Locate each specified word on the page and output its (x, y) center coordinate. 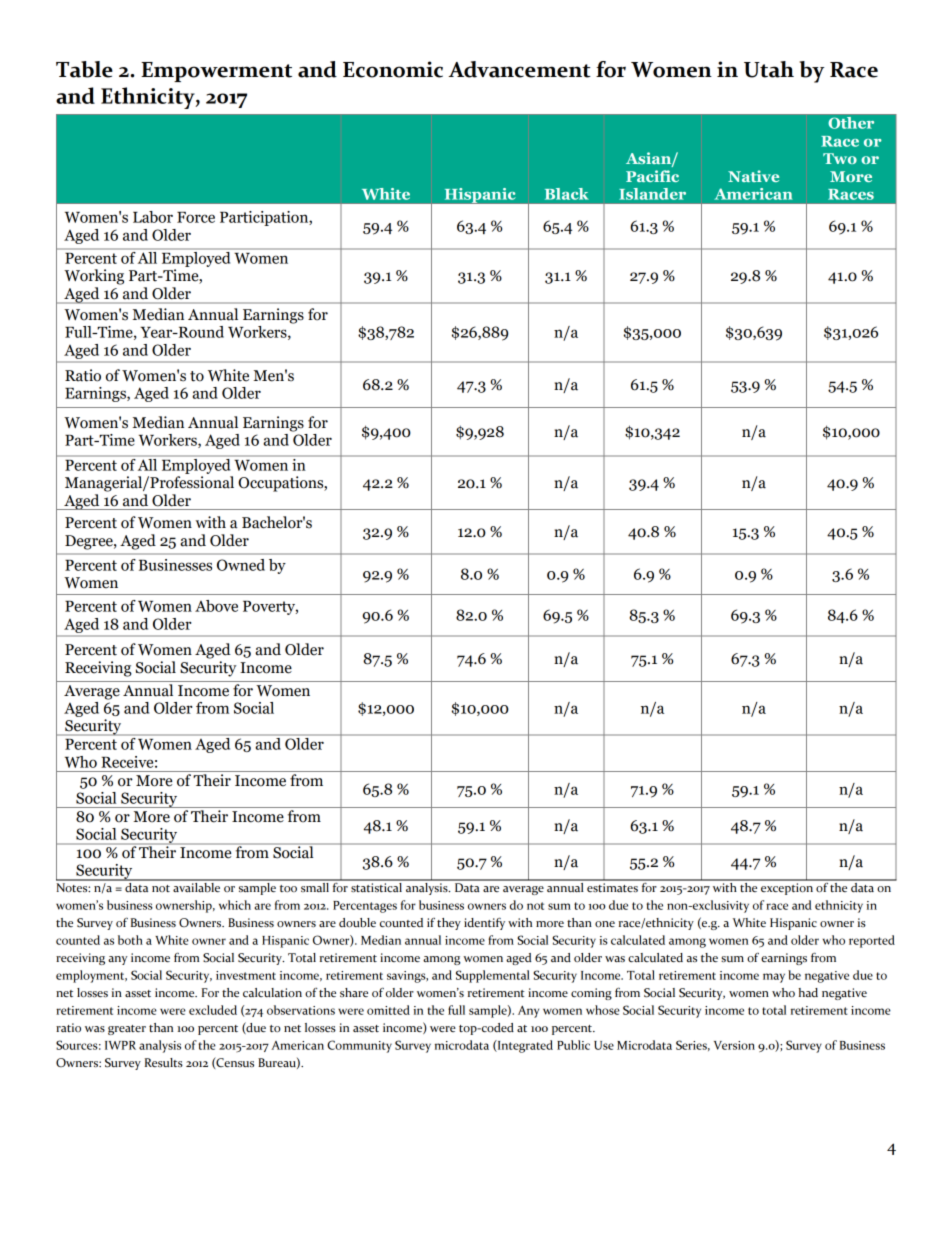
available (197, 886)
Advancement (519, 69)
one (605, 924)
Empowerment (216, 72)
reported (872, 941)
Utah (769, 69)
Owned (241, 565)
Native (753, 176)
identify (484, 923)
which (235, 905)
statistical (377, 886)
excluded (213, 1010)
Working (94, 277)
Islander (652, 194)
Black (567, 194)
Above (216, 606)
